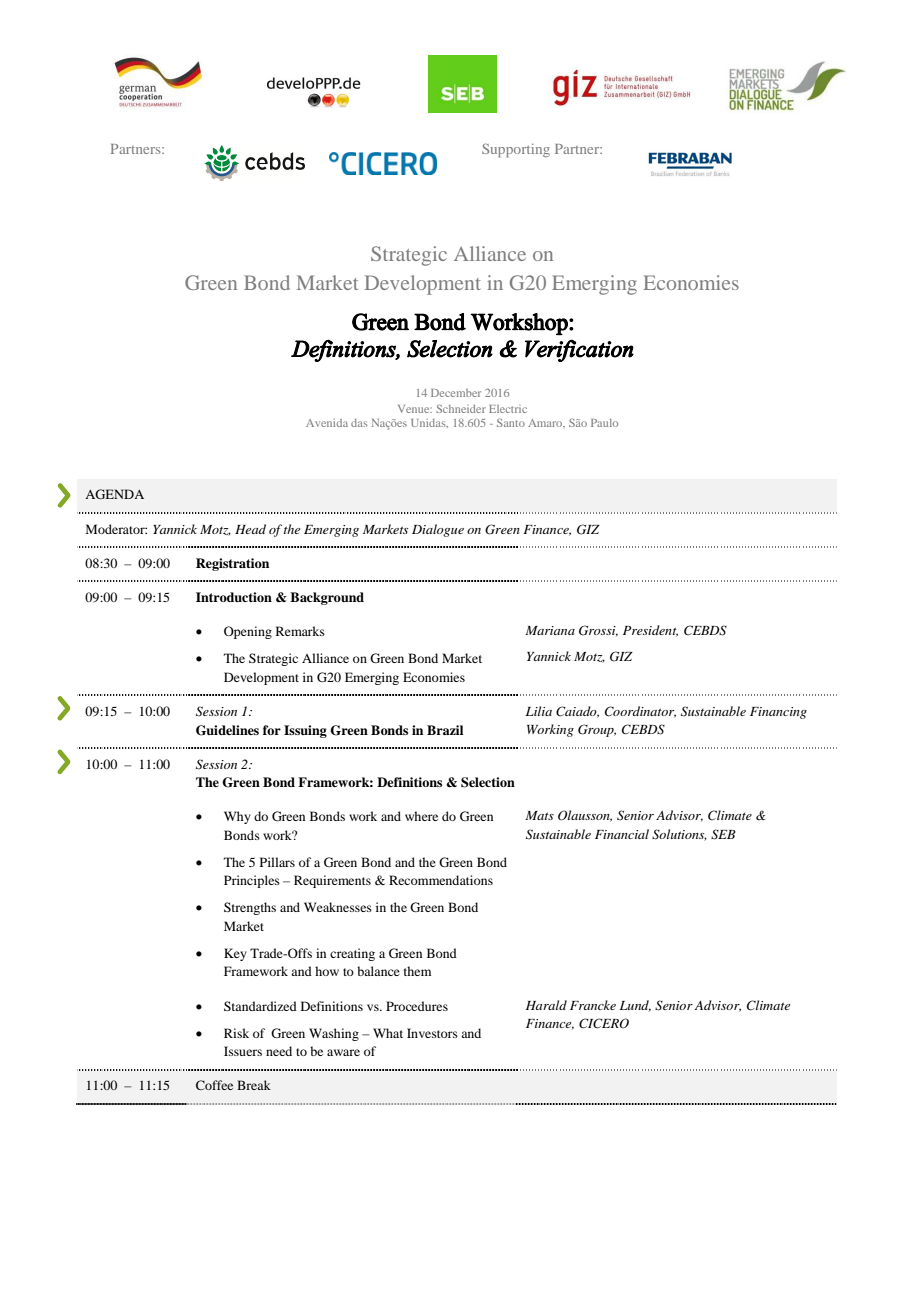 The height and width of the screenshot is (1308, 924). Describe the element at coordinates (456, 393) in the screenshot. I see `December` at that location.
